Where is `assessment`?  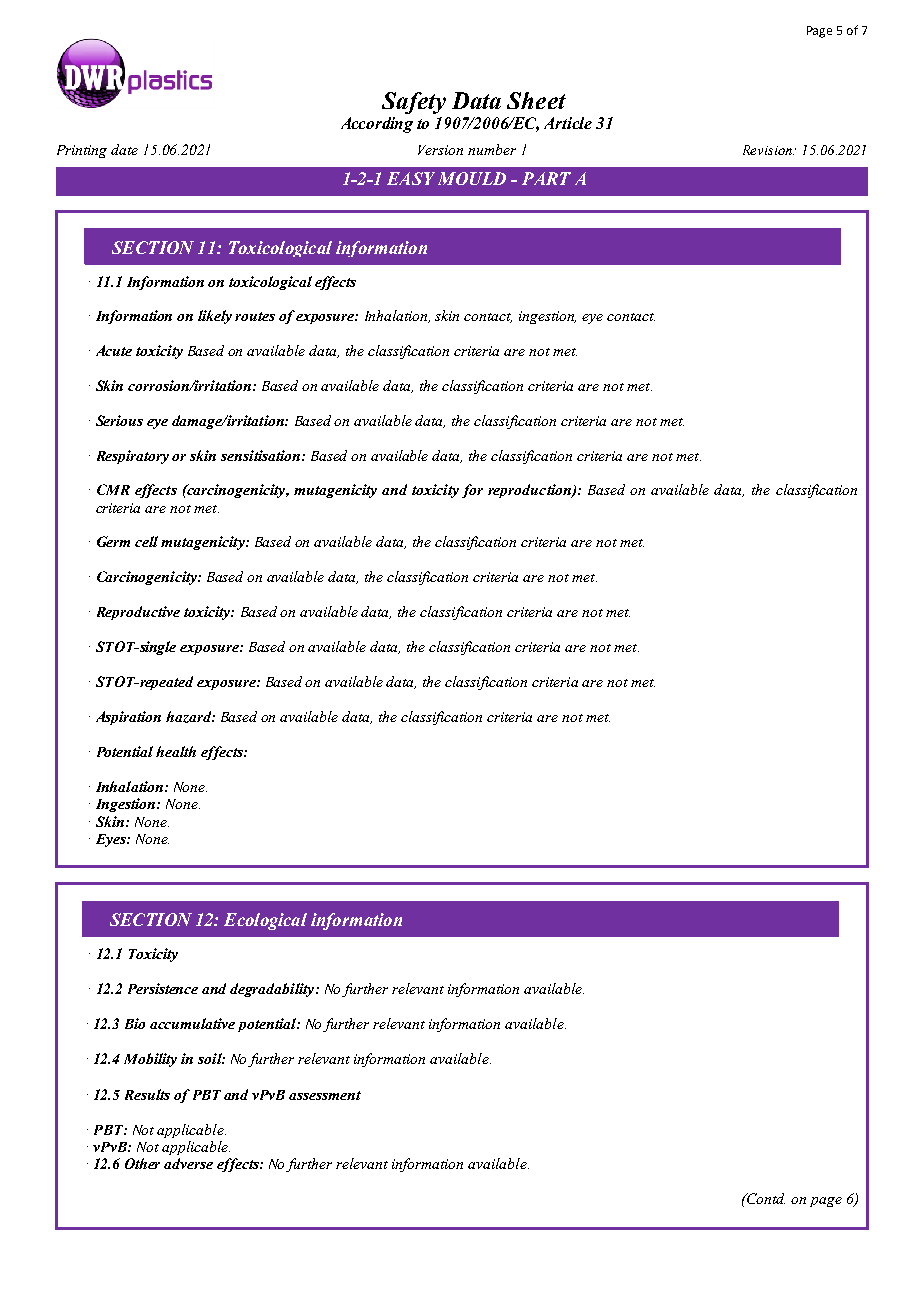
assessment is located at coordinates (325, 1095).
